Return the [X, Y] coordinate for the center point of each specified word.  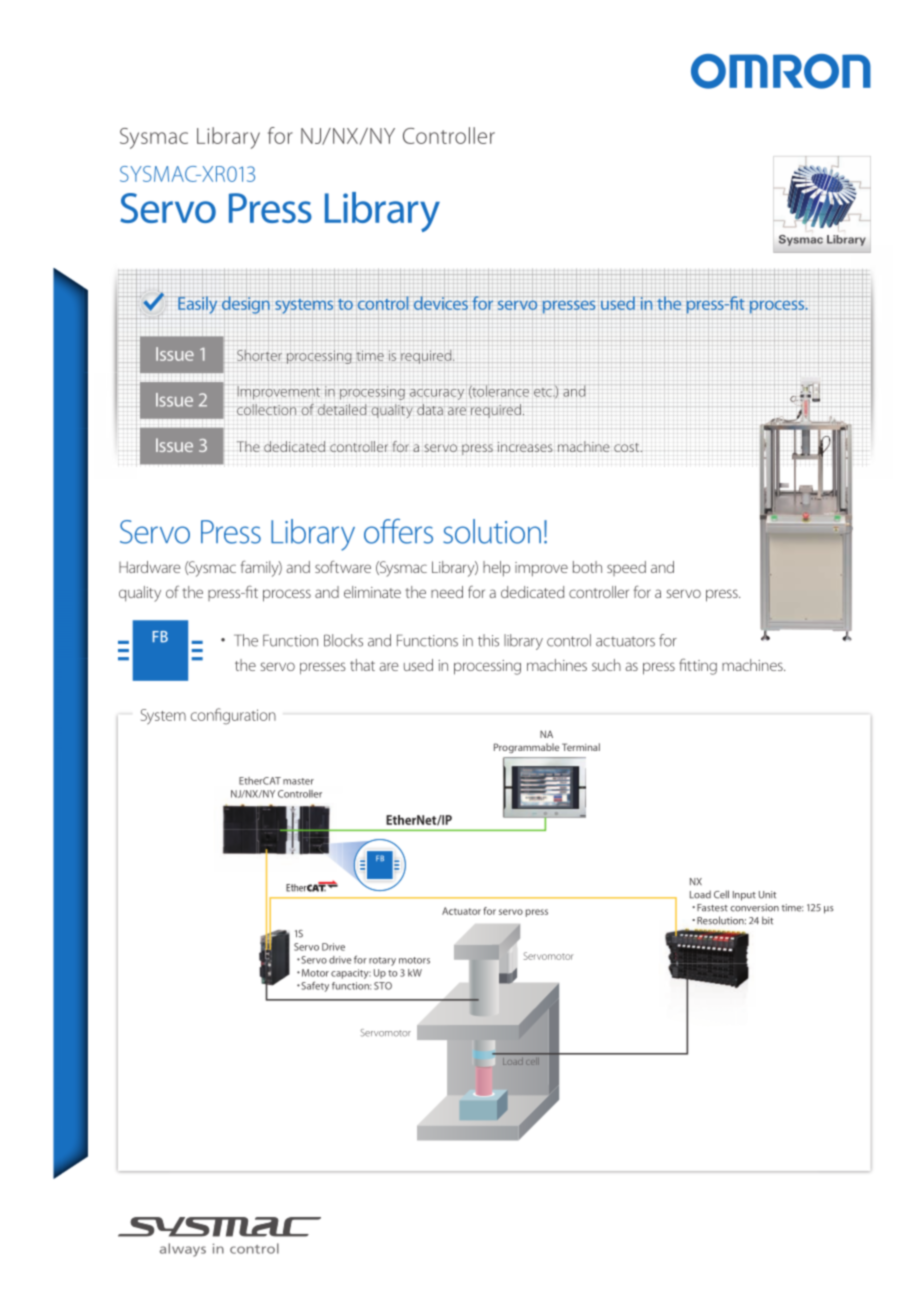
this [488, 640]
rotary [382, 961]
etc [543, 391]
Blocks [343, 640]
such [606, 665]
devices [440, 302]
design [245, 304]
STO [383, 986]
